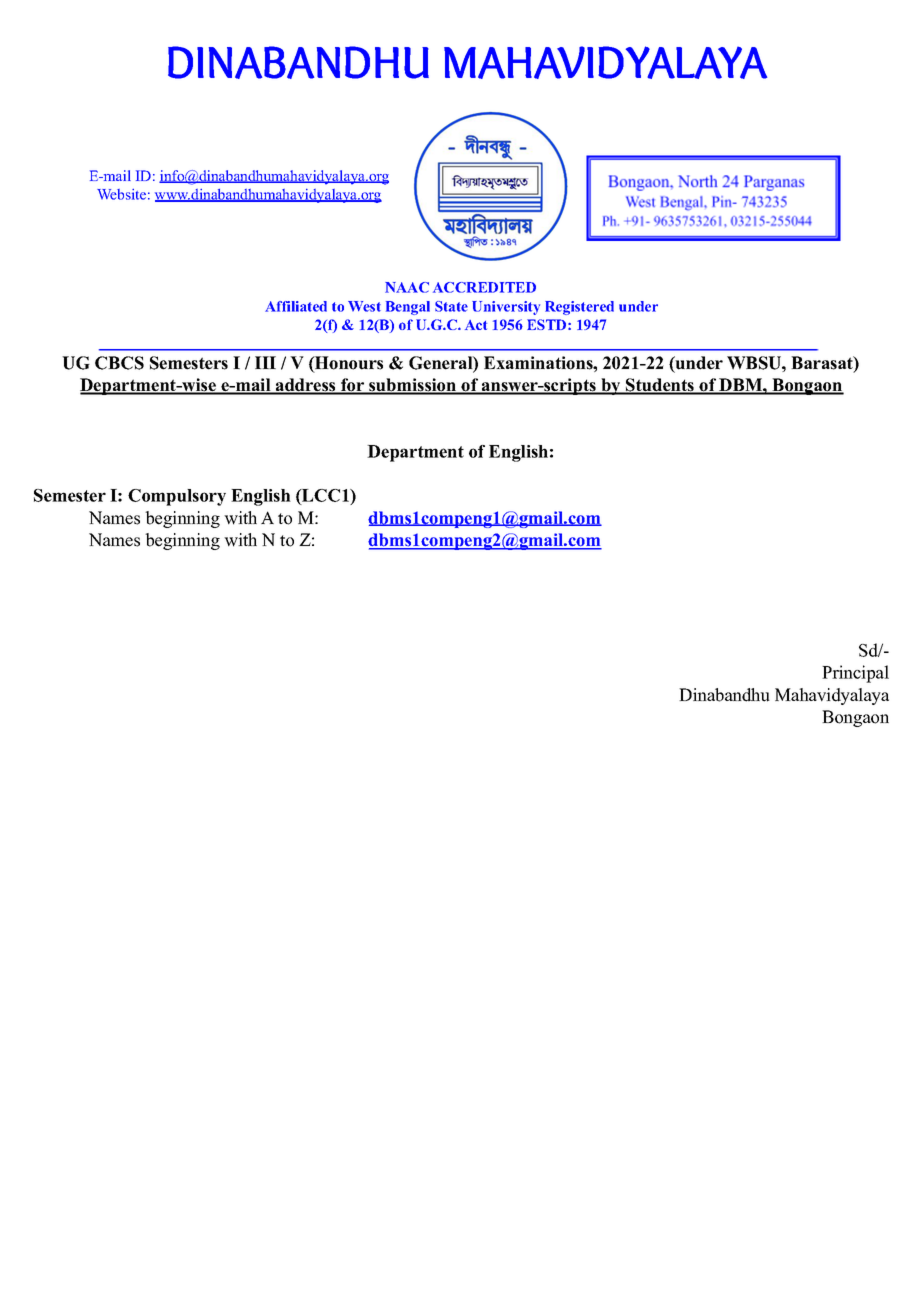  What do you see at coordinates (476, 325) in the screenshot?
I see `Act` at bounding box center [476, 325].
